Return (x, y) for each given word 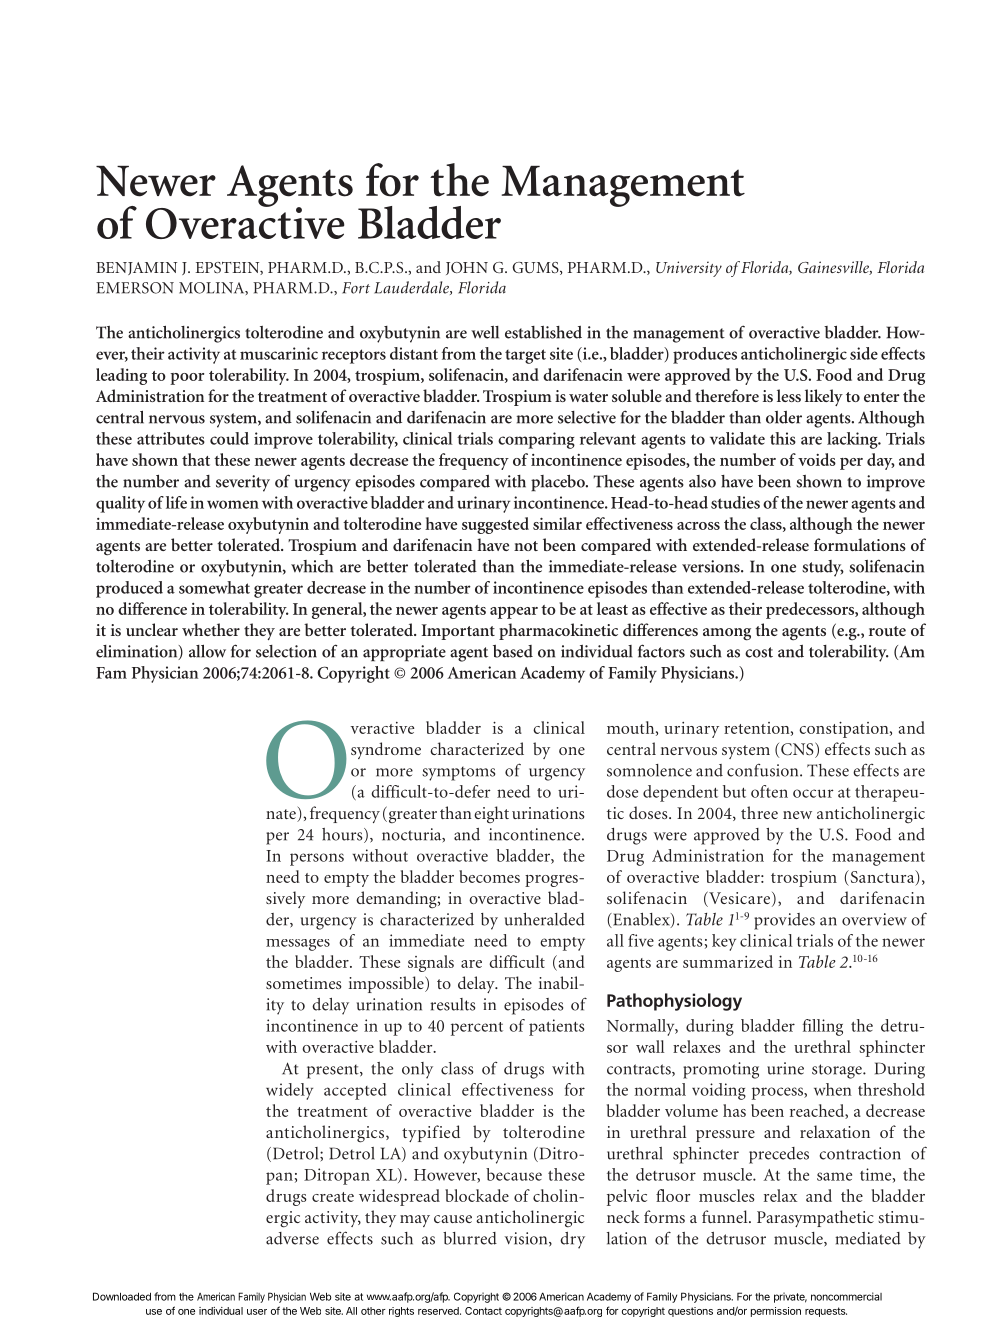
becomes (489, 876)
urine (785, 1068)
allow (207, 651)
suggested (495, 525)
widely (289, 1091)
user (257, 1312)
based (513, 651)
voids (817, 459)
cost (759, 652)
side (864, 353)
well (485, 332)
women (233, 504)
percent (477, 1029)
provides (784, 921)
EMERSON (135, 288)
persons (317, 859)
